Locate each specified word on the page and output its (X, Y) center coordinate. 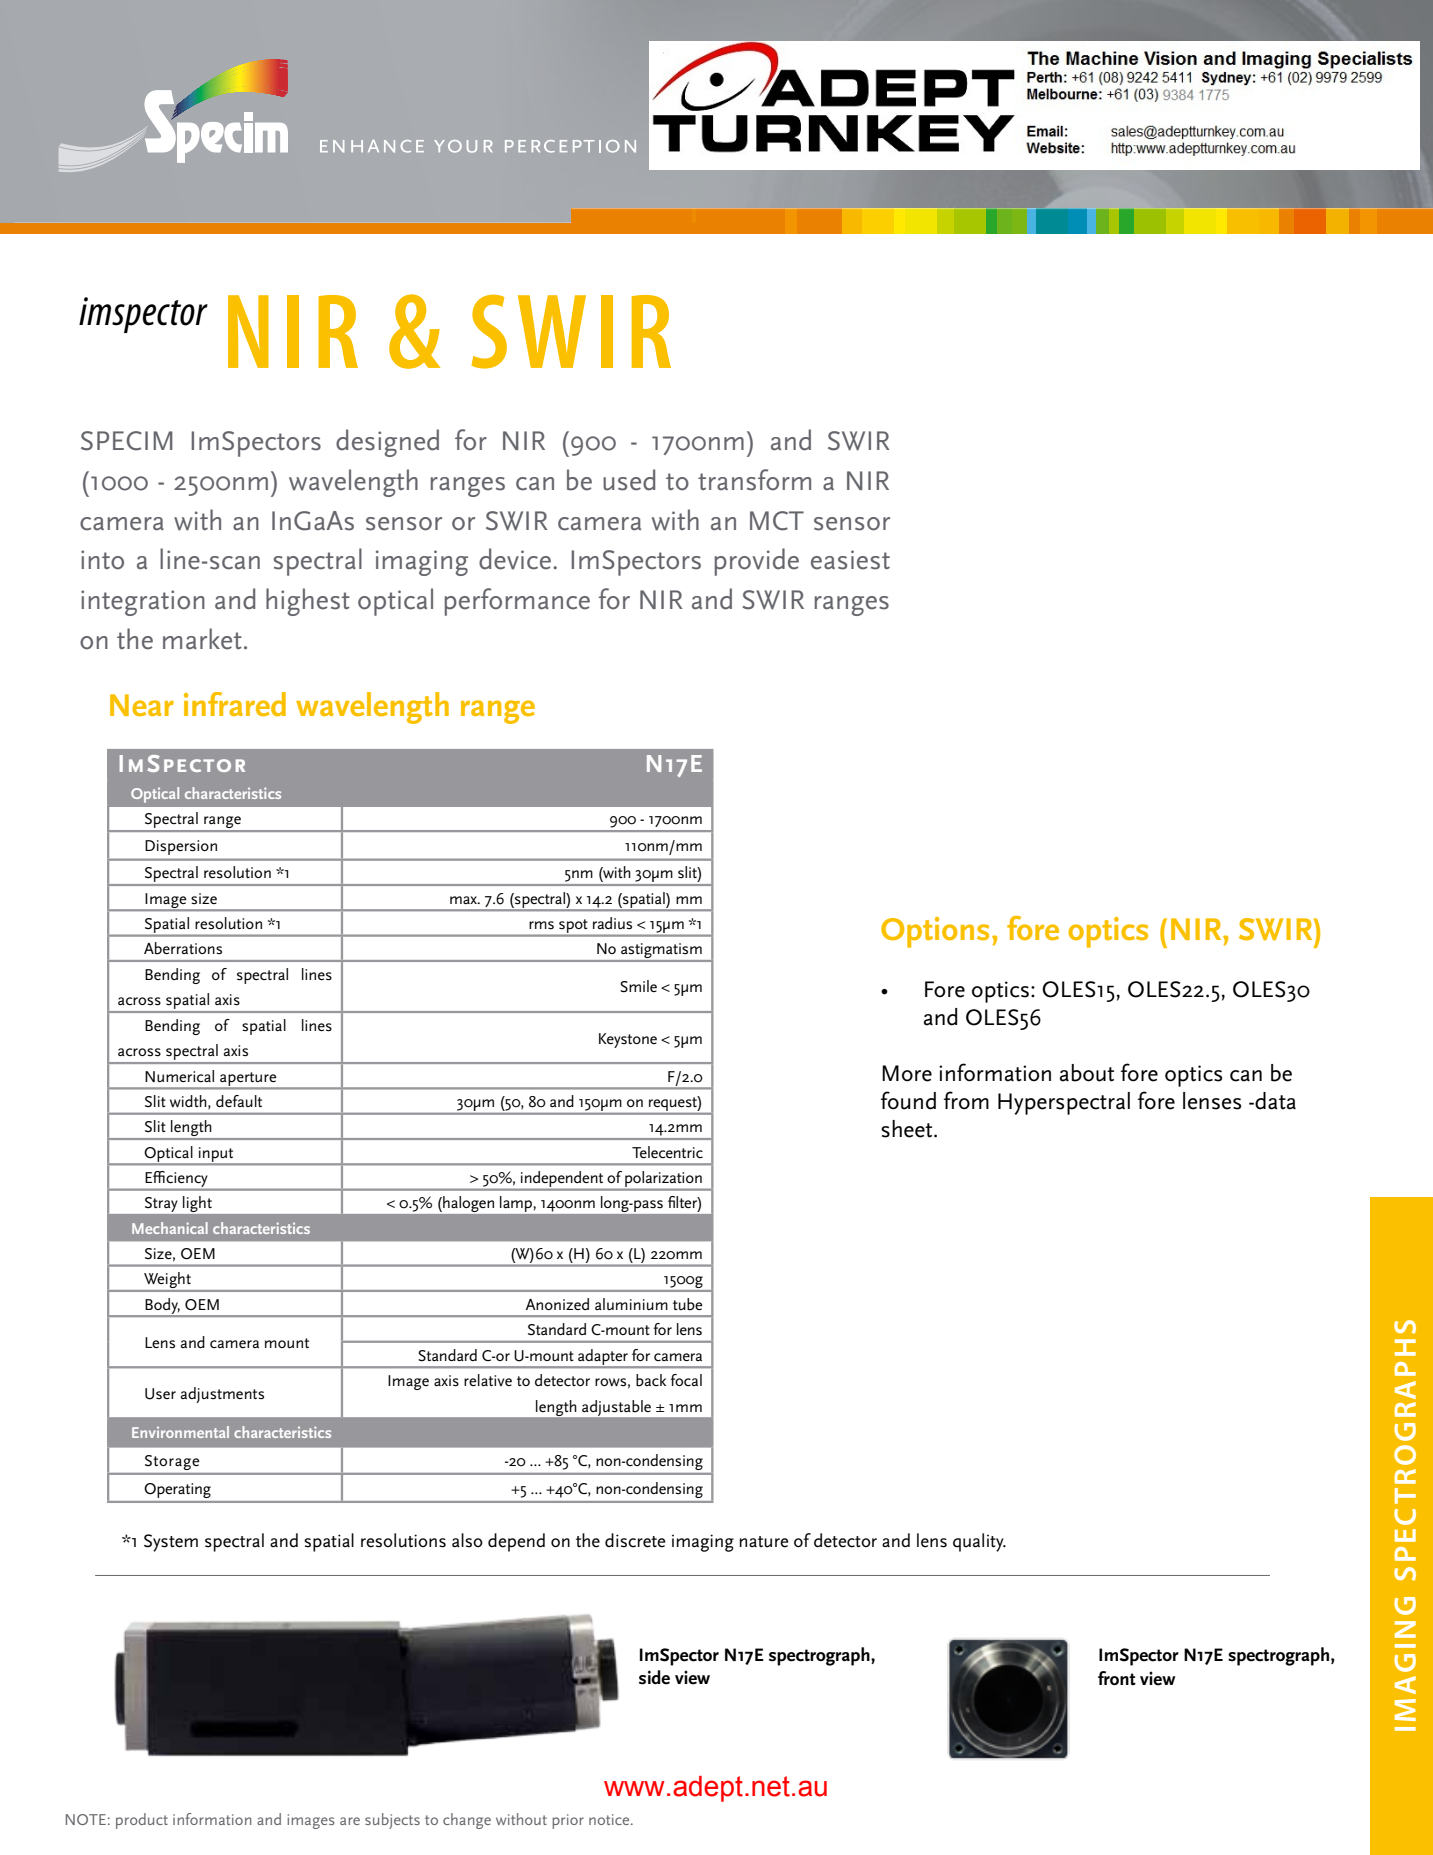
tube (688, 1304)
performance (517, 602)
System (171, 1543)
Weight (167, 1281)
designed (387, 443)
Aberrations (183, 948)
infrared (235, 704)
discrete (635, 1540)
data (1275, 1101)
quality (979, 1542)
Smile (638, 986)
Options (935, 932)
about (1087, 1073)
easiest (850, 560)
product (142, 1821)
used (629, 480)
